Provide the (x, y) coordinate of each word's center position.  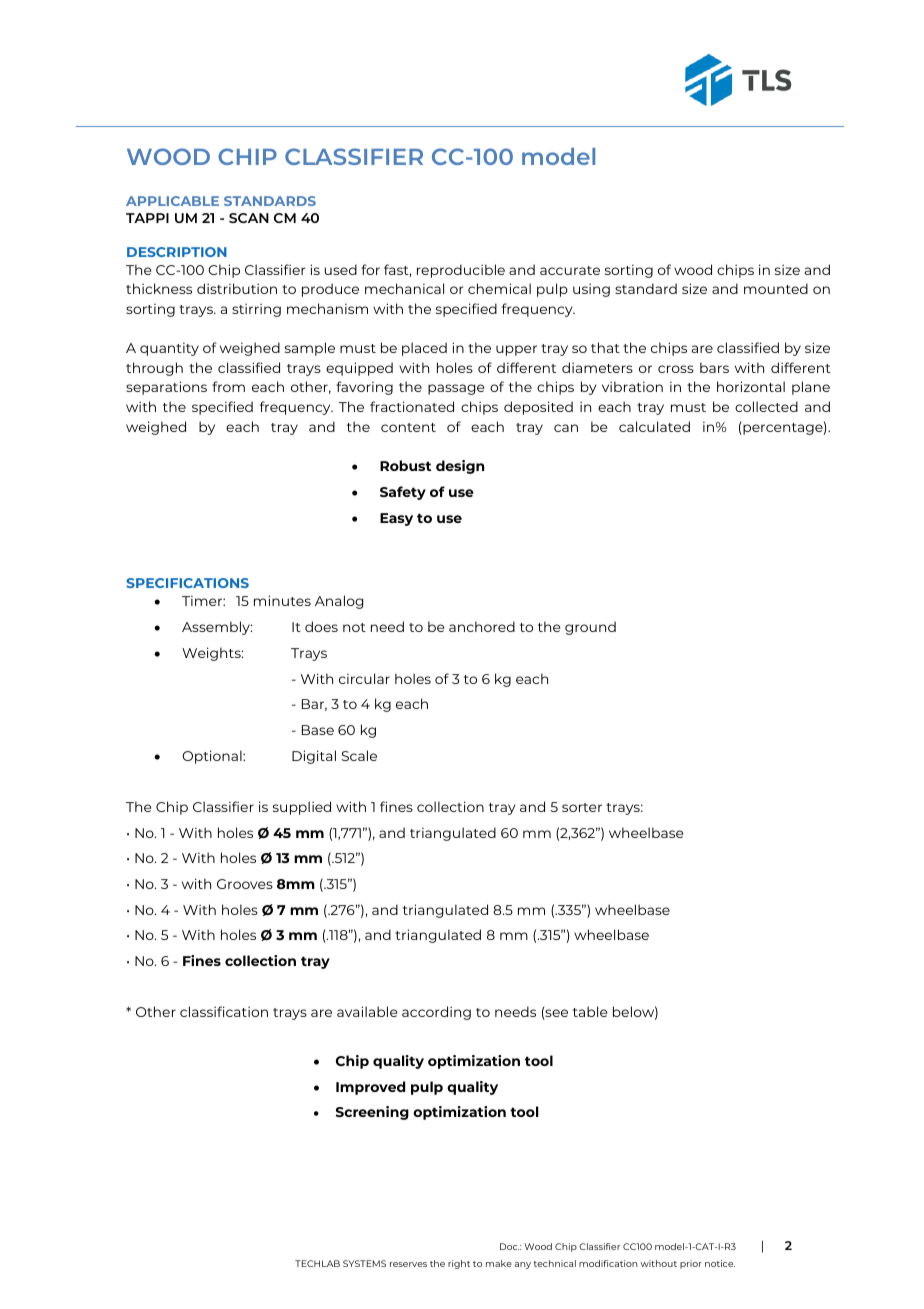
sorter (582, 807)
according (436, 1013)
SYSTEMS (364, 1263)
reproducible (461, 271)
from (228, 386)
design (460, 467)
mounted (776, 288)
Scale (359, 755)
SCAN (249, 218)
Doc (509, 1246)
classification (224, 1011)
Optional (213, 757)
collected (766, 406)
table (590, 1011)
